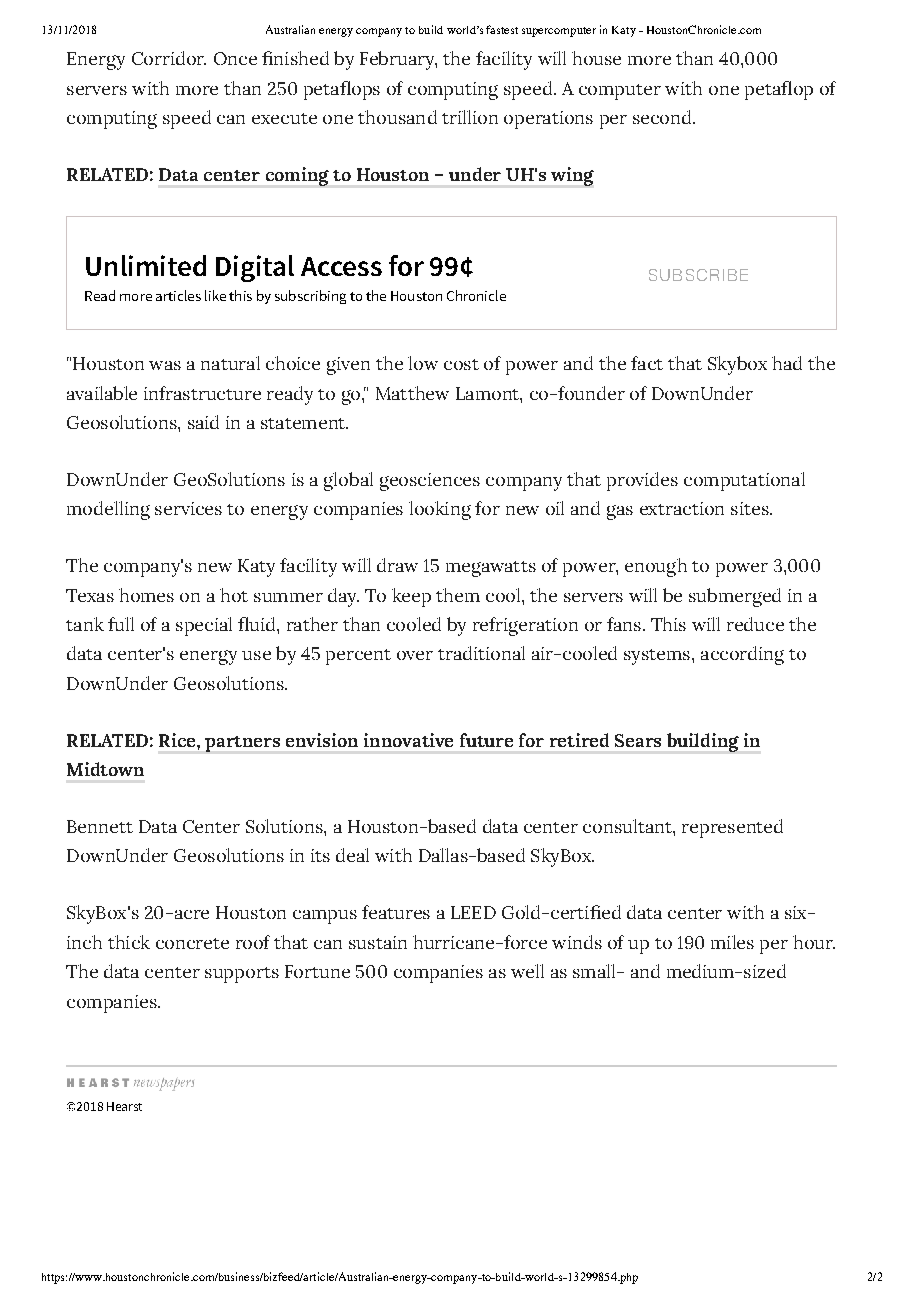 This page has width=924, height=1307. I want to click on fastest, so click(502, 29).
